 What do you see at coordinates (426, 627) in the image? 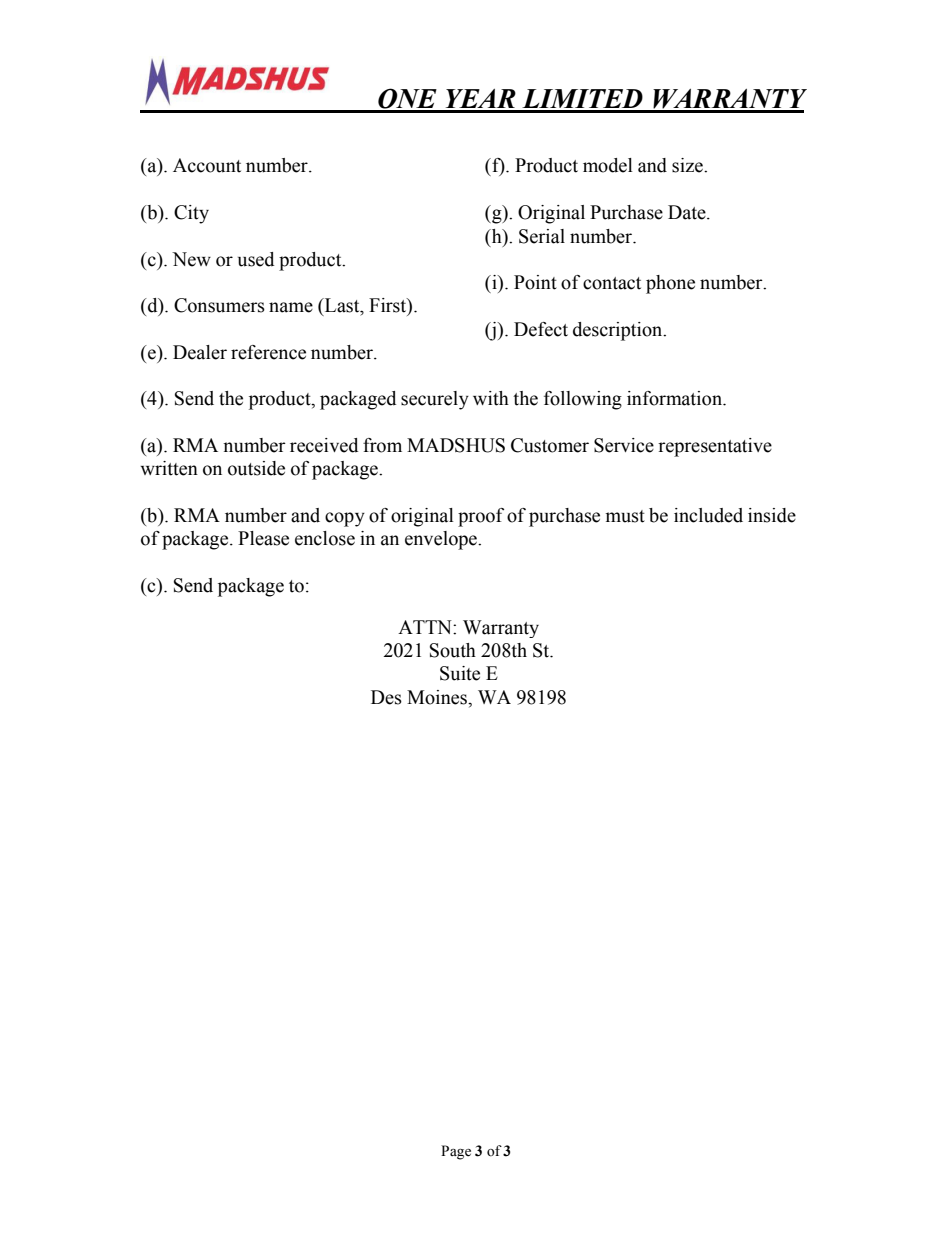
I see `ATTN` at bounding box center [426, 627].
